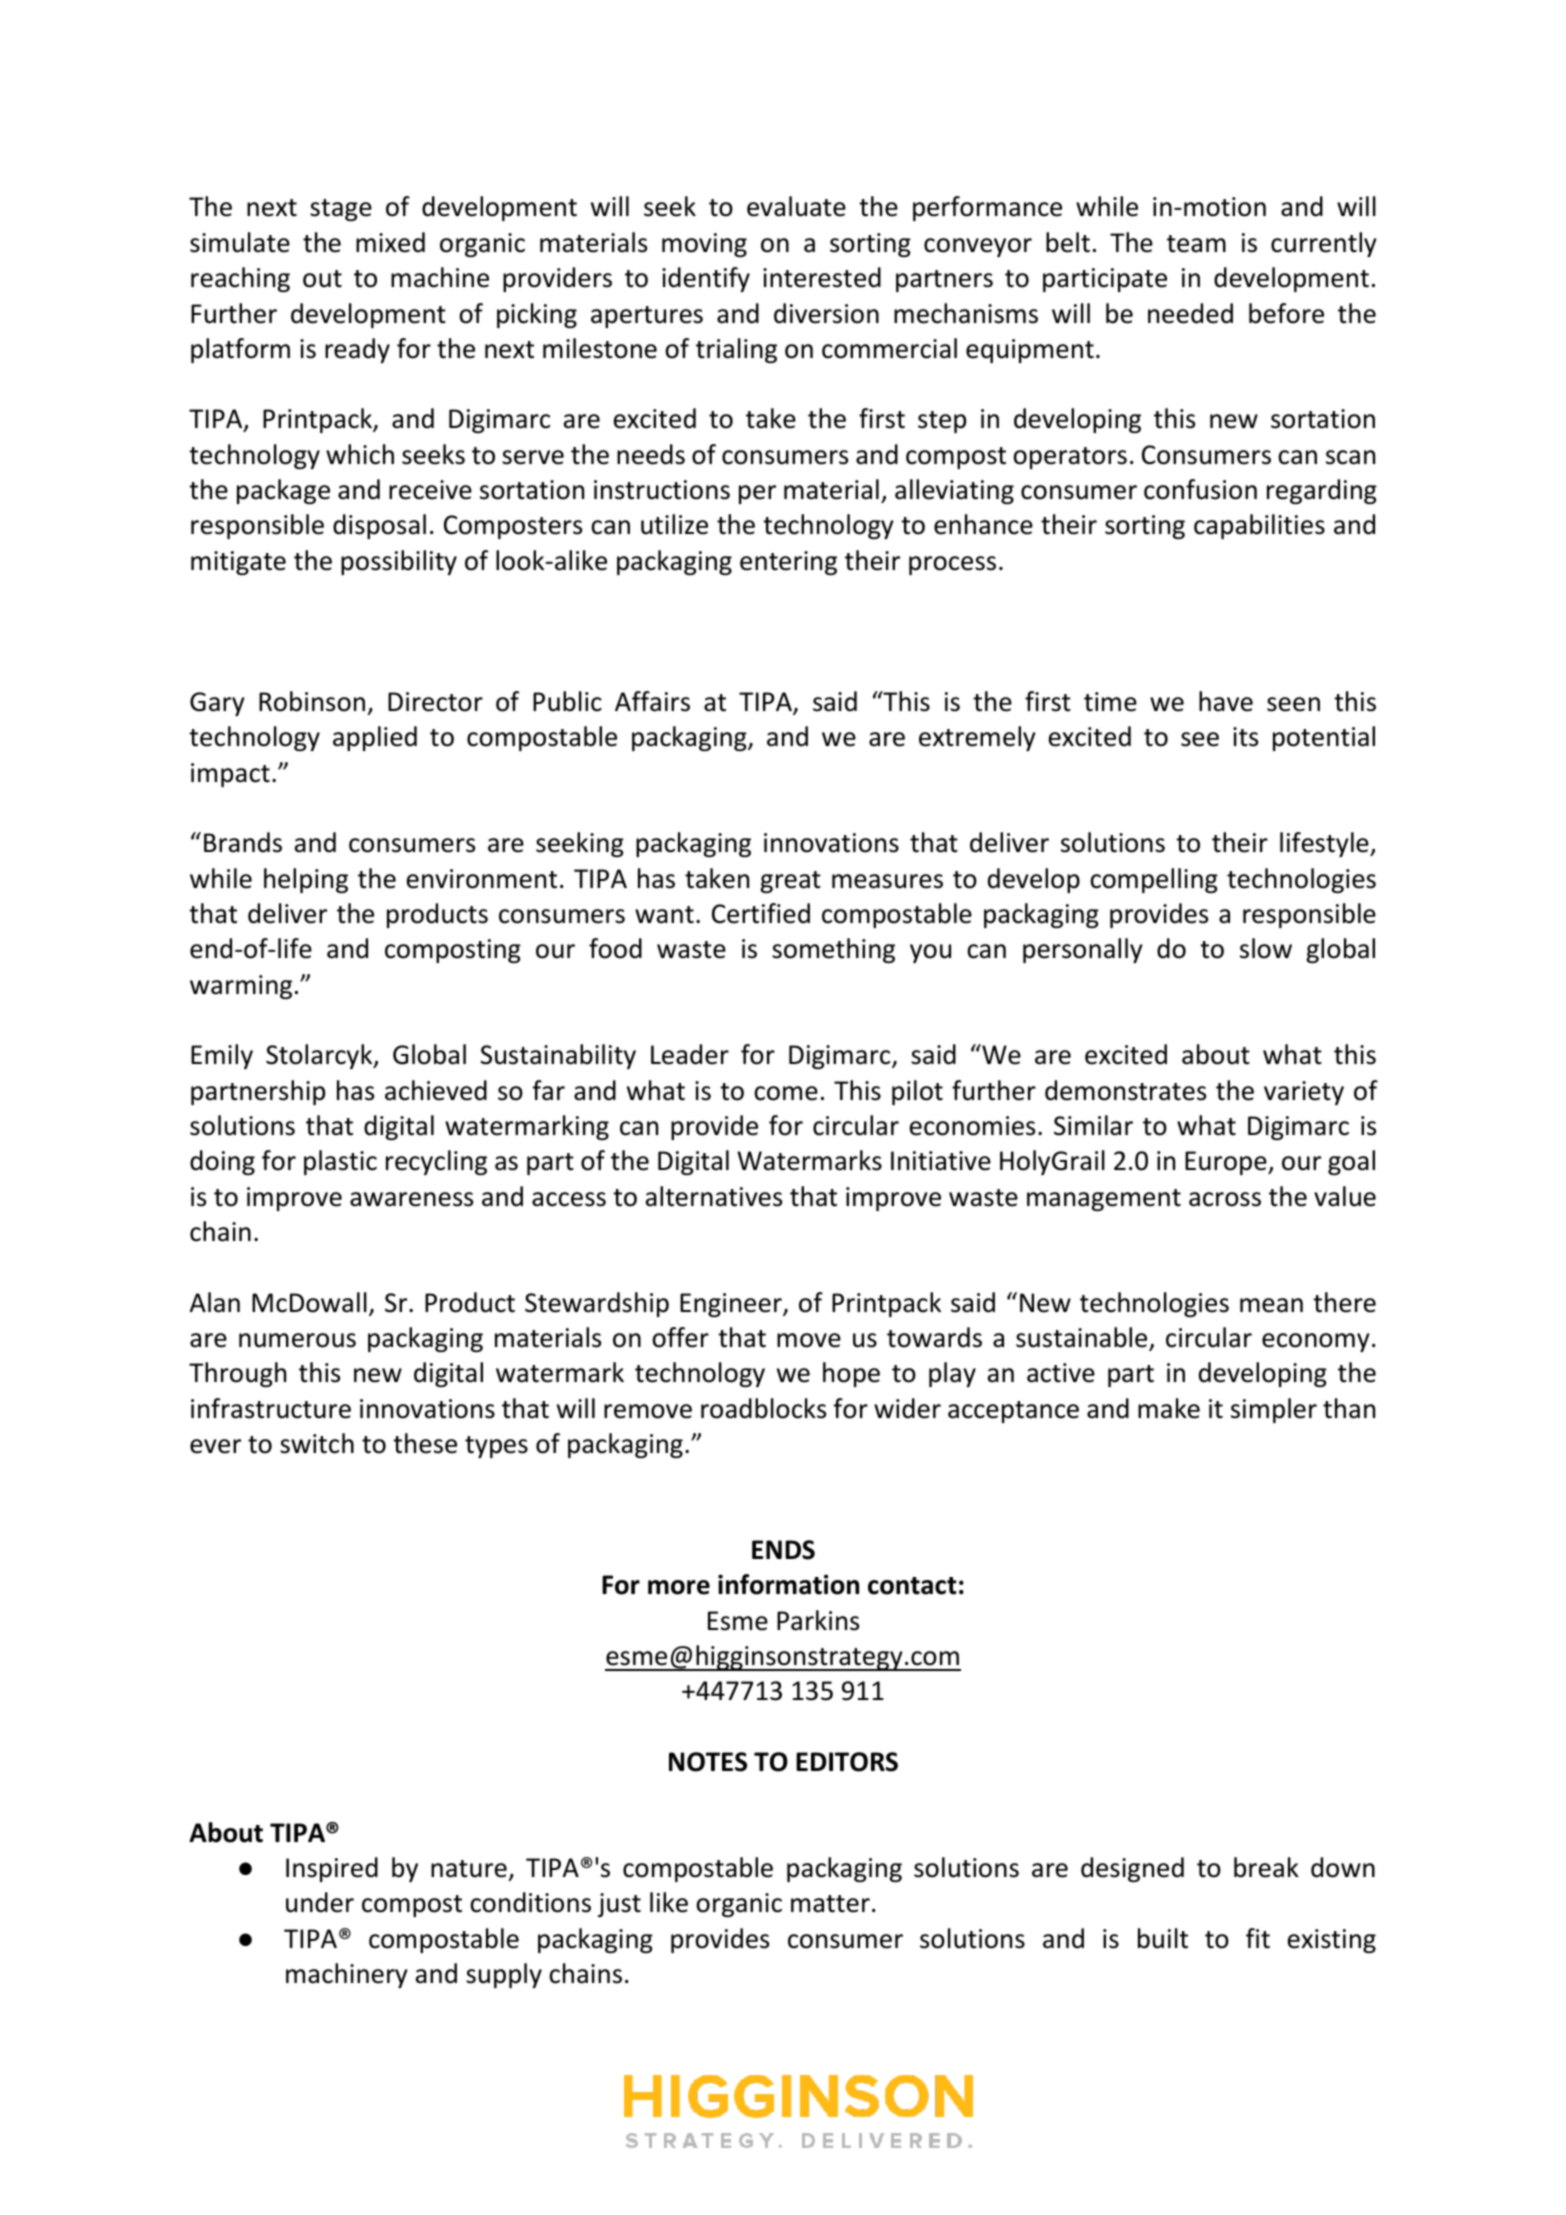 The width and height of the screenshot is (1566, 2215). What do you see at coordinates (1196, 244) in the screenshot?
I see `team` at bounding box center [1196, 244].
